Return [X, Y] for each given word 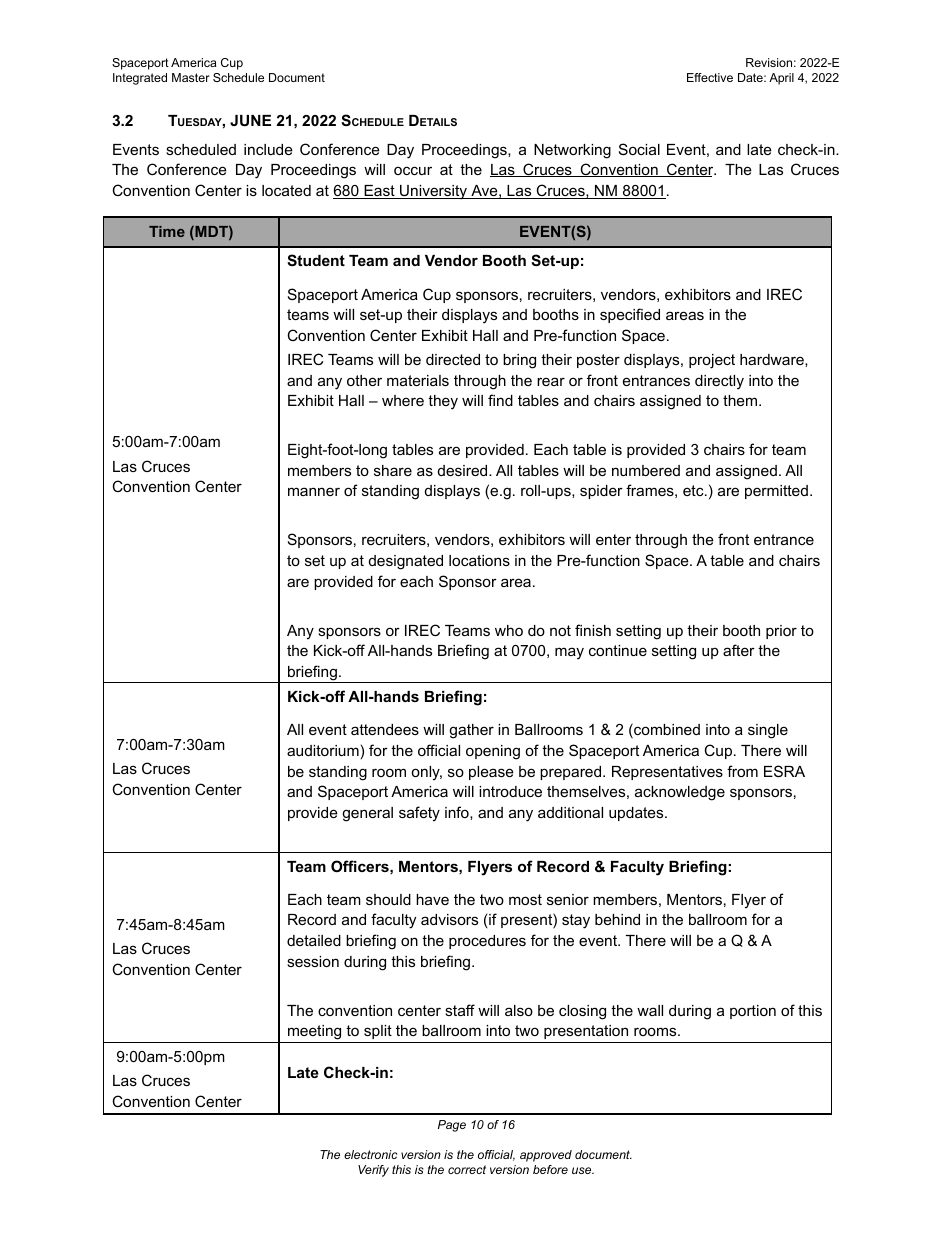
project [712, 361]
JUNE [250, 120]
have [432, 899]
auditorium [323, 750]
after [739, 650]
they [443, 402]
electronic [370, 1154]
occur [413, 170]
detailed [314, 940]
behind [617, 919]
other [364, 380]
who [509, 630]
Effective [710, 77]
